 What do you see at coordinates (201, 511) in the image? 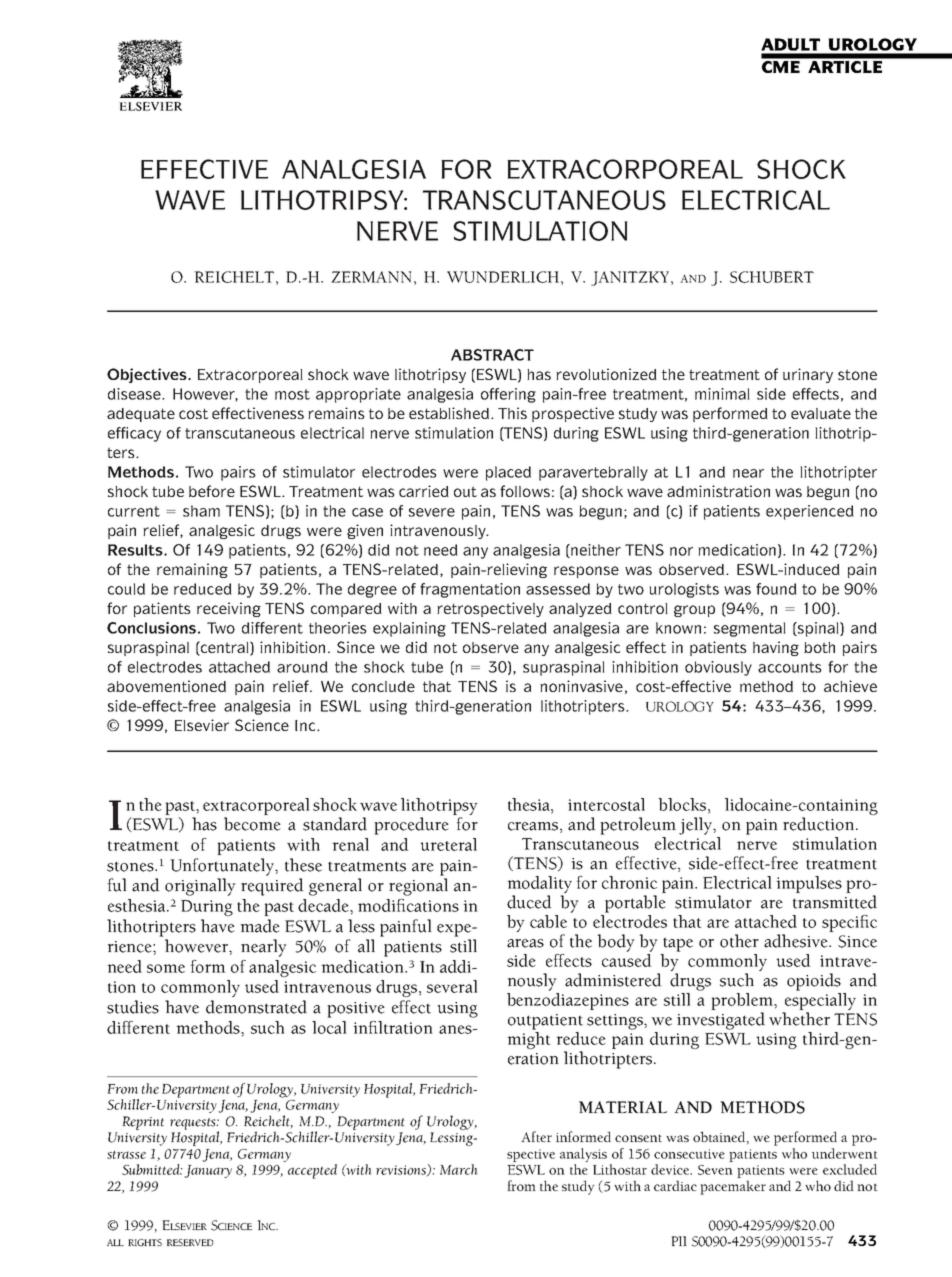
I see `sham` at bounding box center [201, 511].
